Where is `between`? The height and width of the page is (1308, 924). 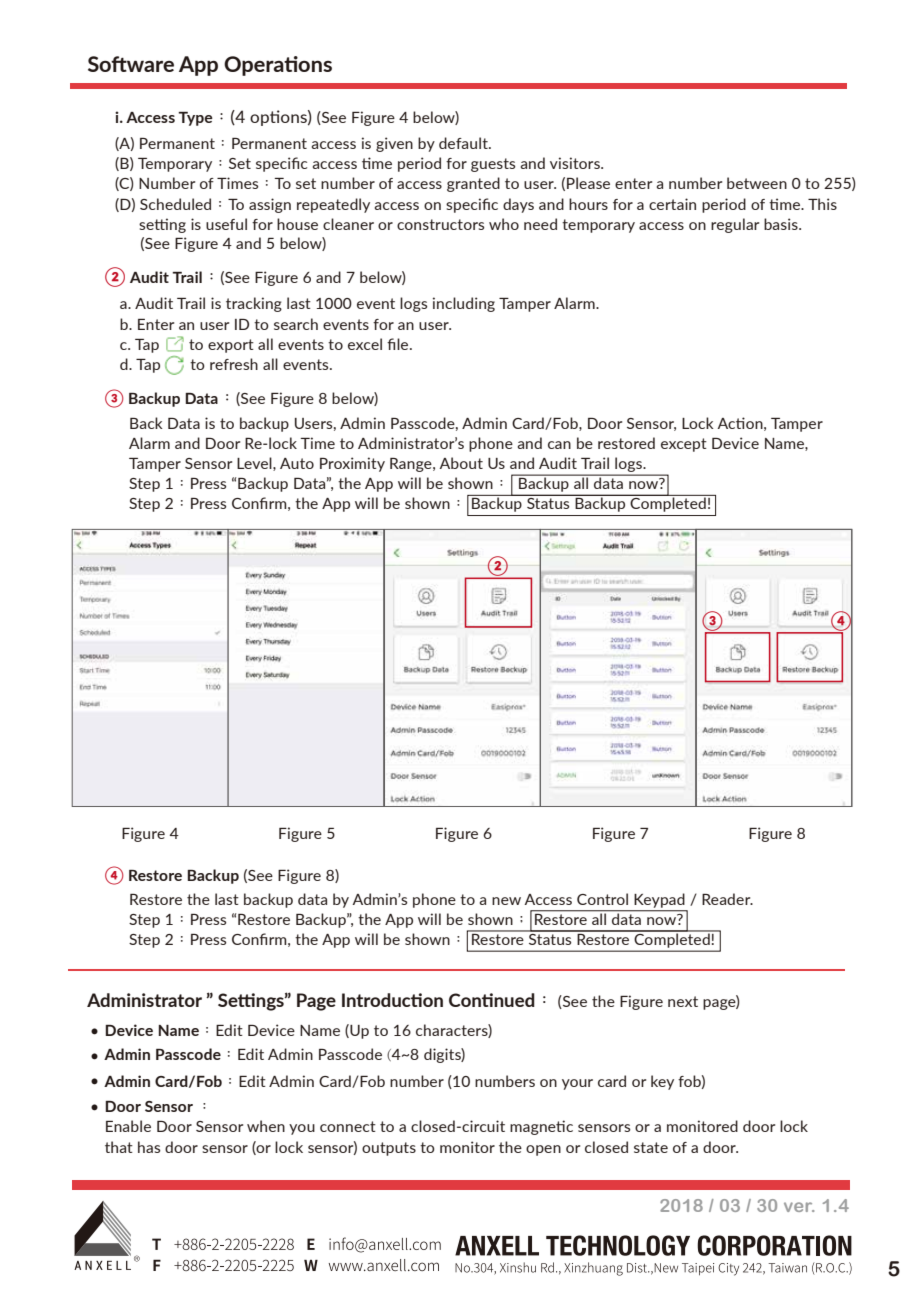
between is located at coordinates (757, 183).
